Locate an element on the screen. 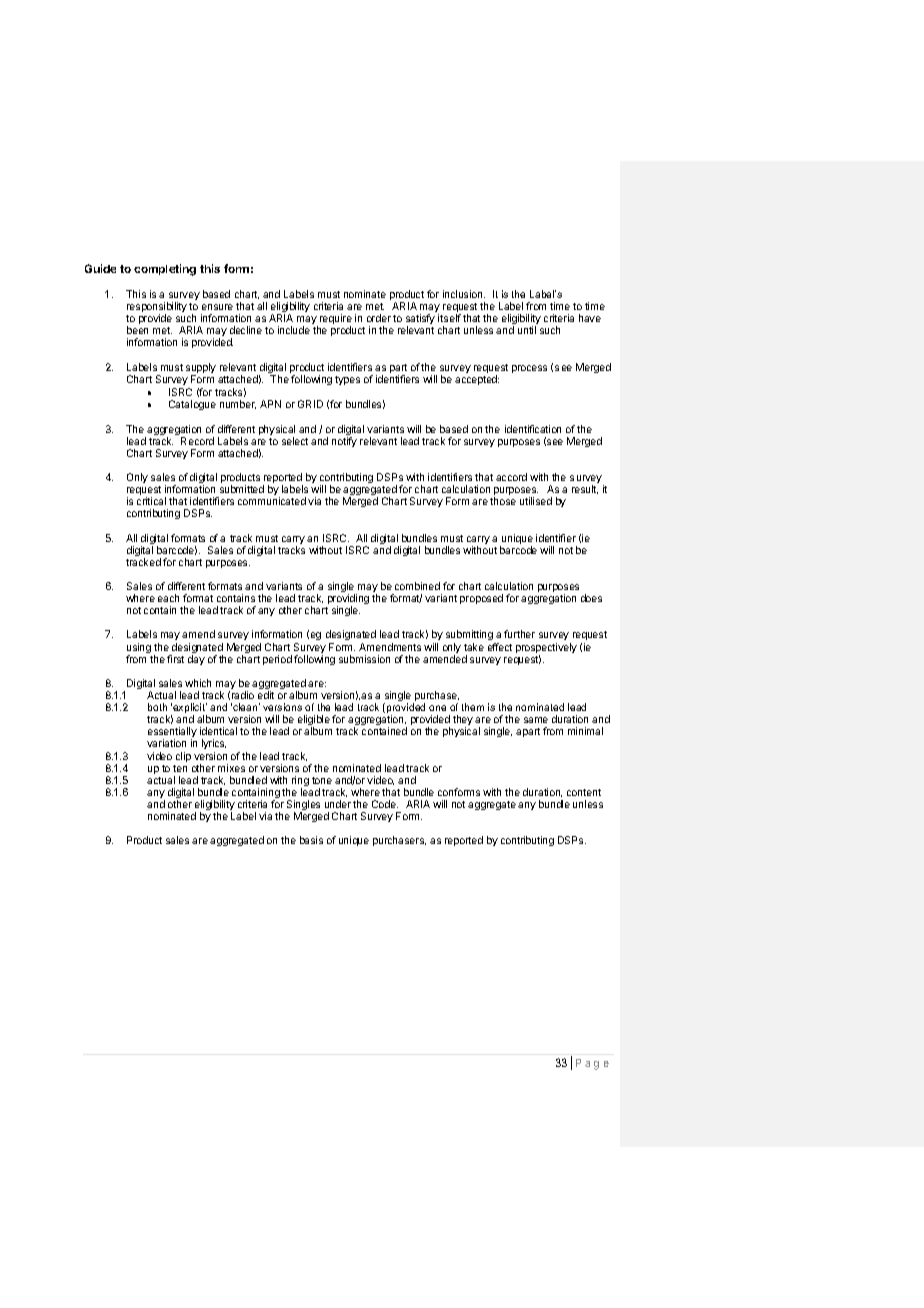 The image size is (924, 1308). prospectively is located at coordinates (546, 649).
